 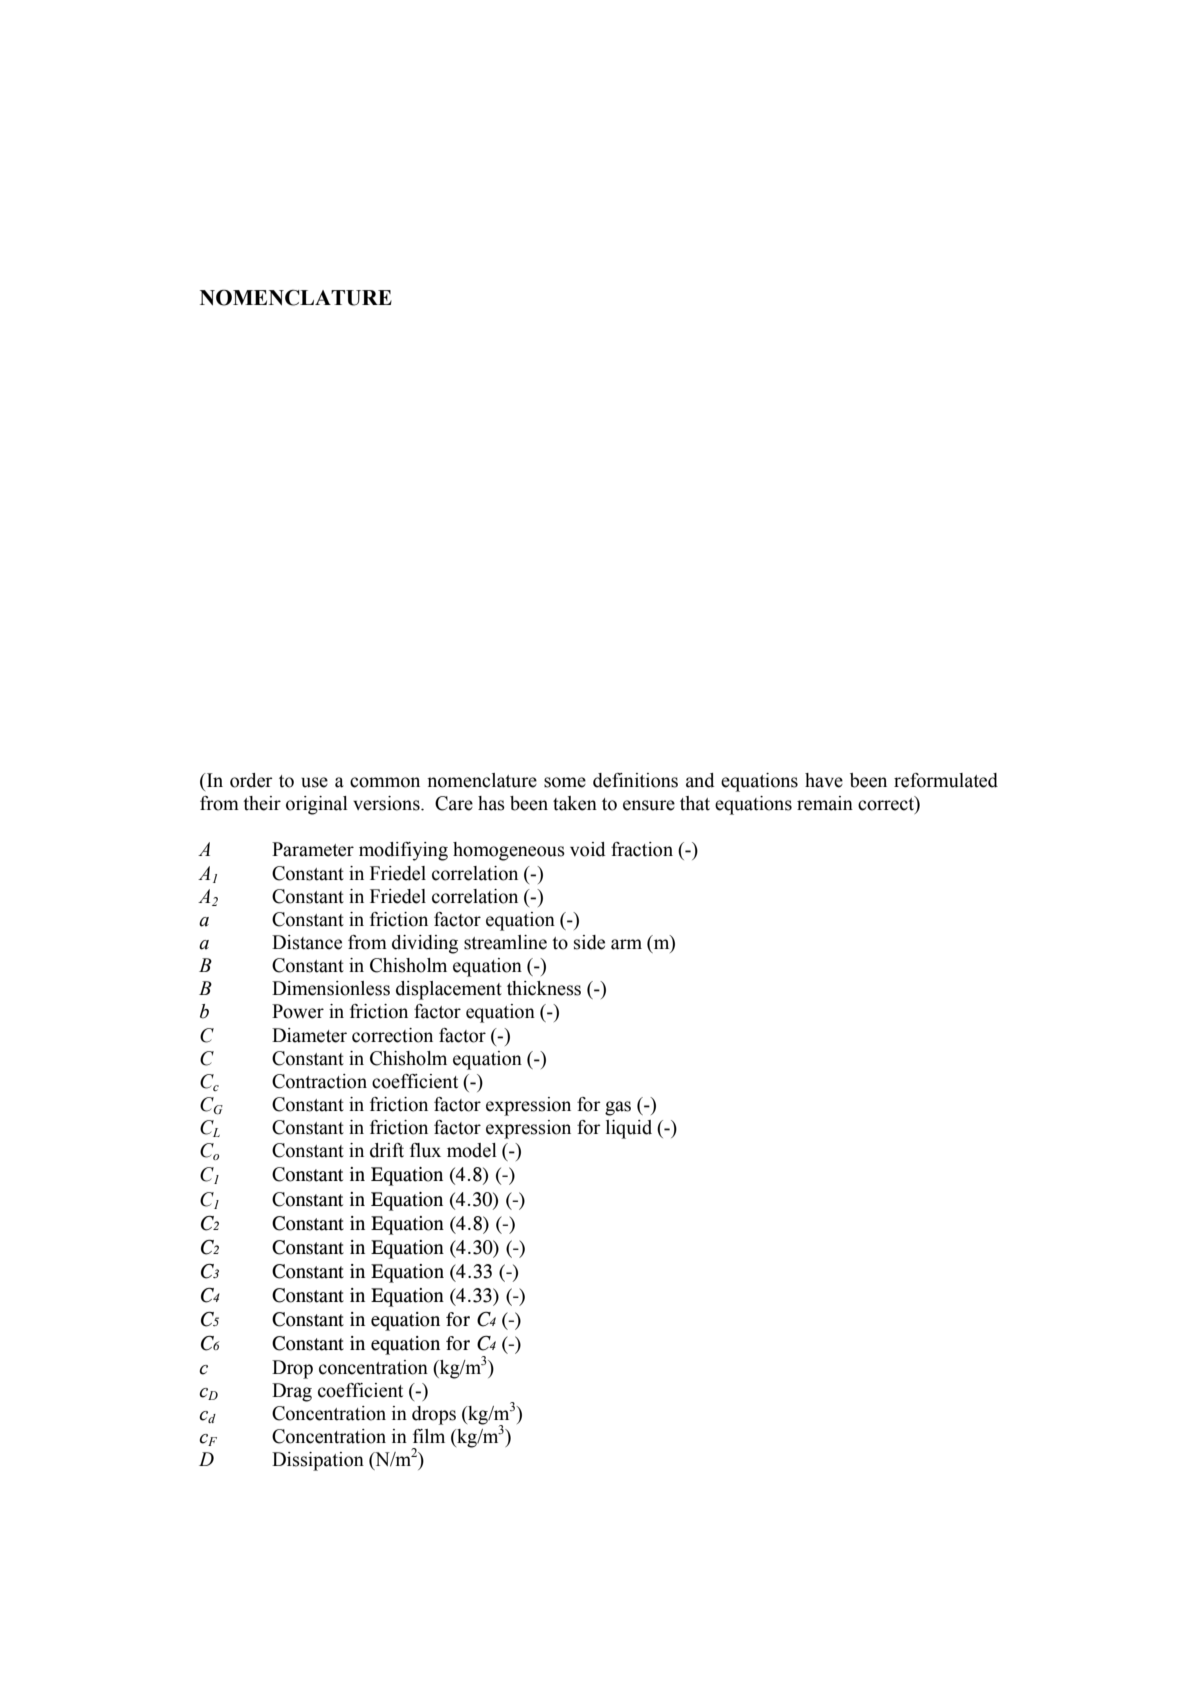 What do you see at coordinates (387, 1150) in the screenshot?
I see `drift` at bounding box center [387, 1150].
